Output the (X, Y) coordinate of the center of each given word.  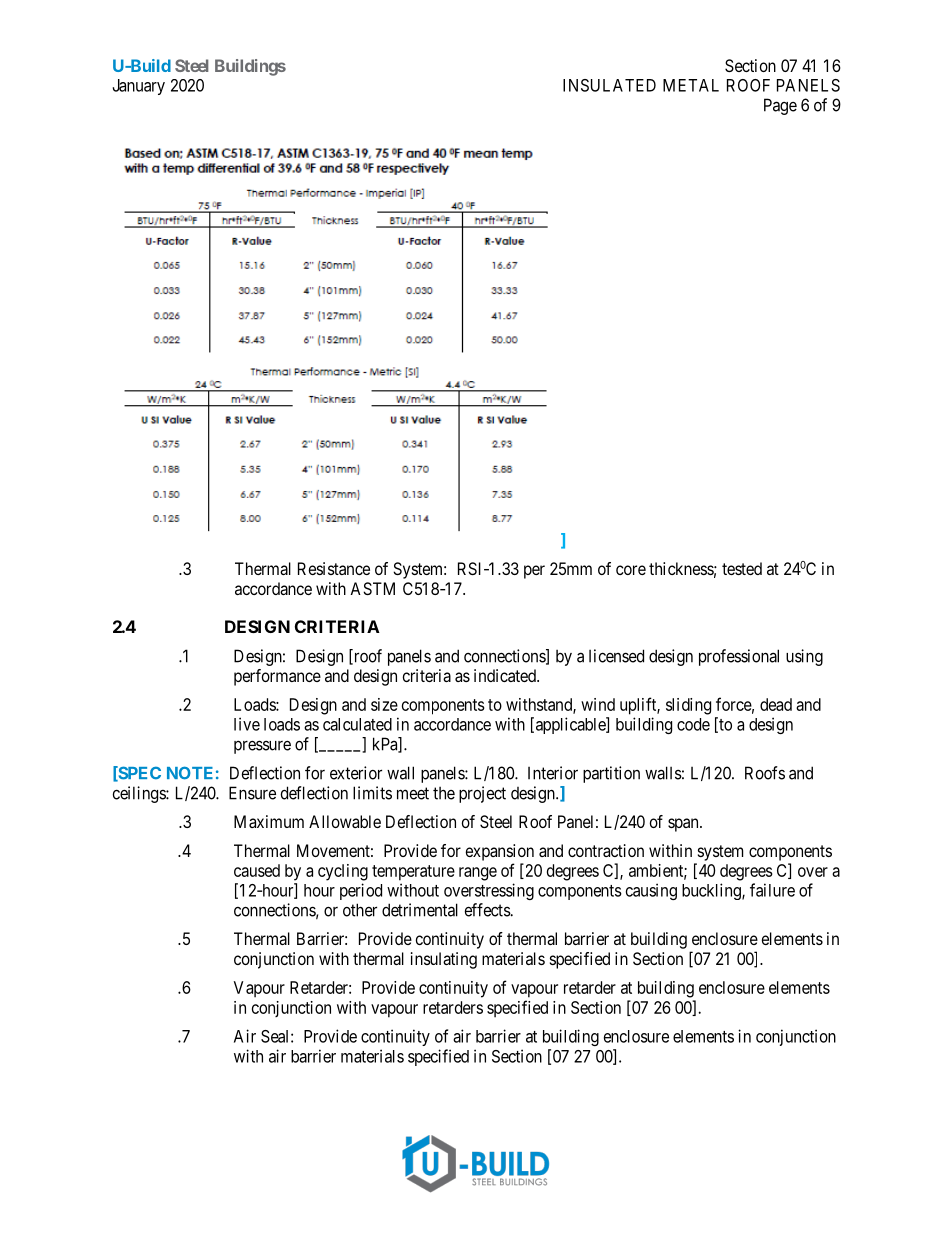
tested (742, 568)
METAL (691, 85)
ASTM (372, 588)
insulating (444, 960)
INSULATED (609, 85)
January (139, 87)
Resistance (334, 568)
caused (257, 870)
